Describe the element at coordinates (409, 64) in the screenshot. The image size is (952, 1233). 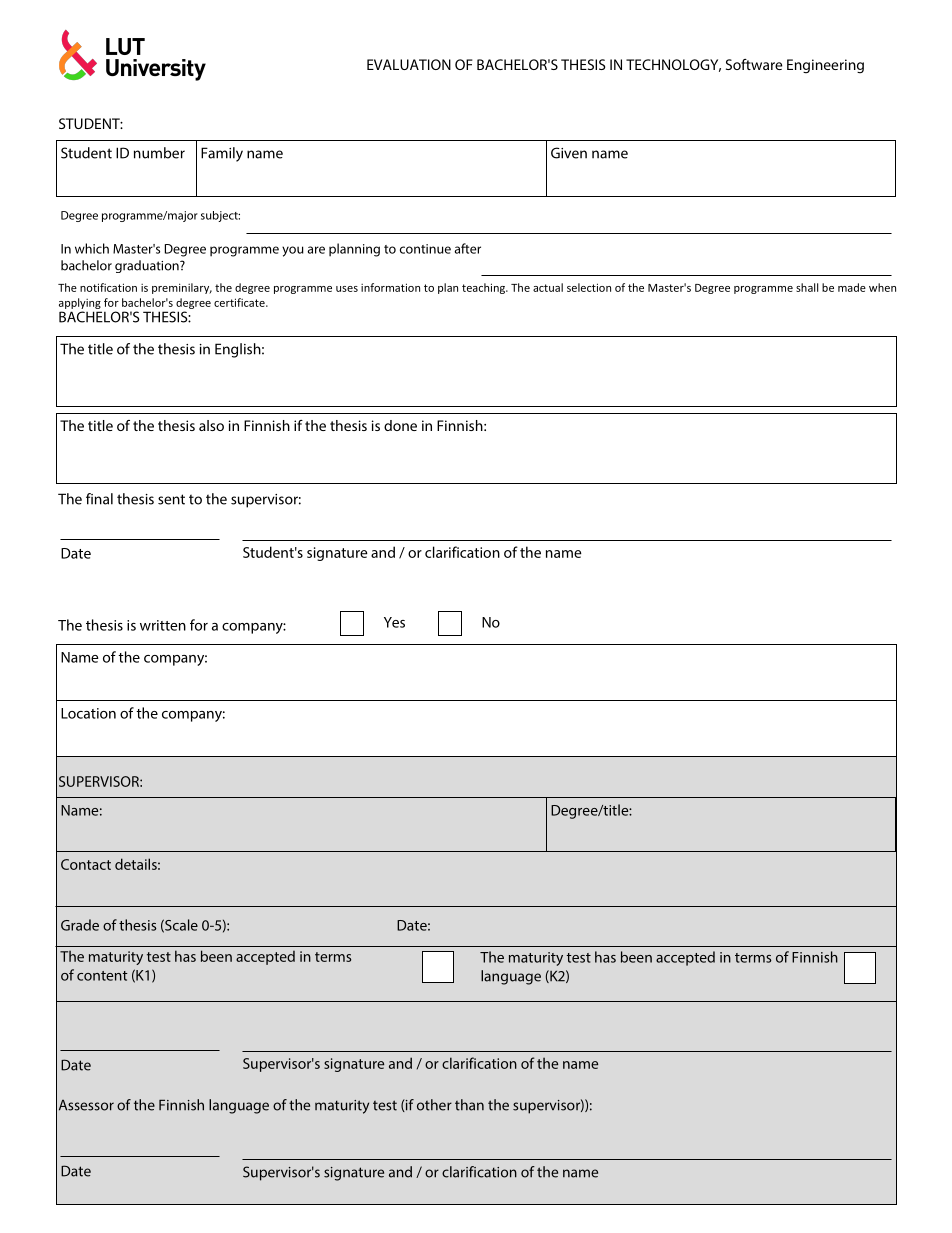
I see `EVALUATION` at that location.
